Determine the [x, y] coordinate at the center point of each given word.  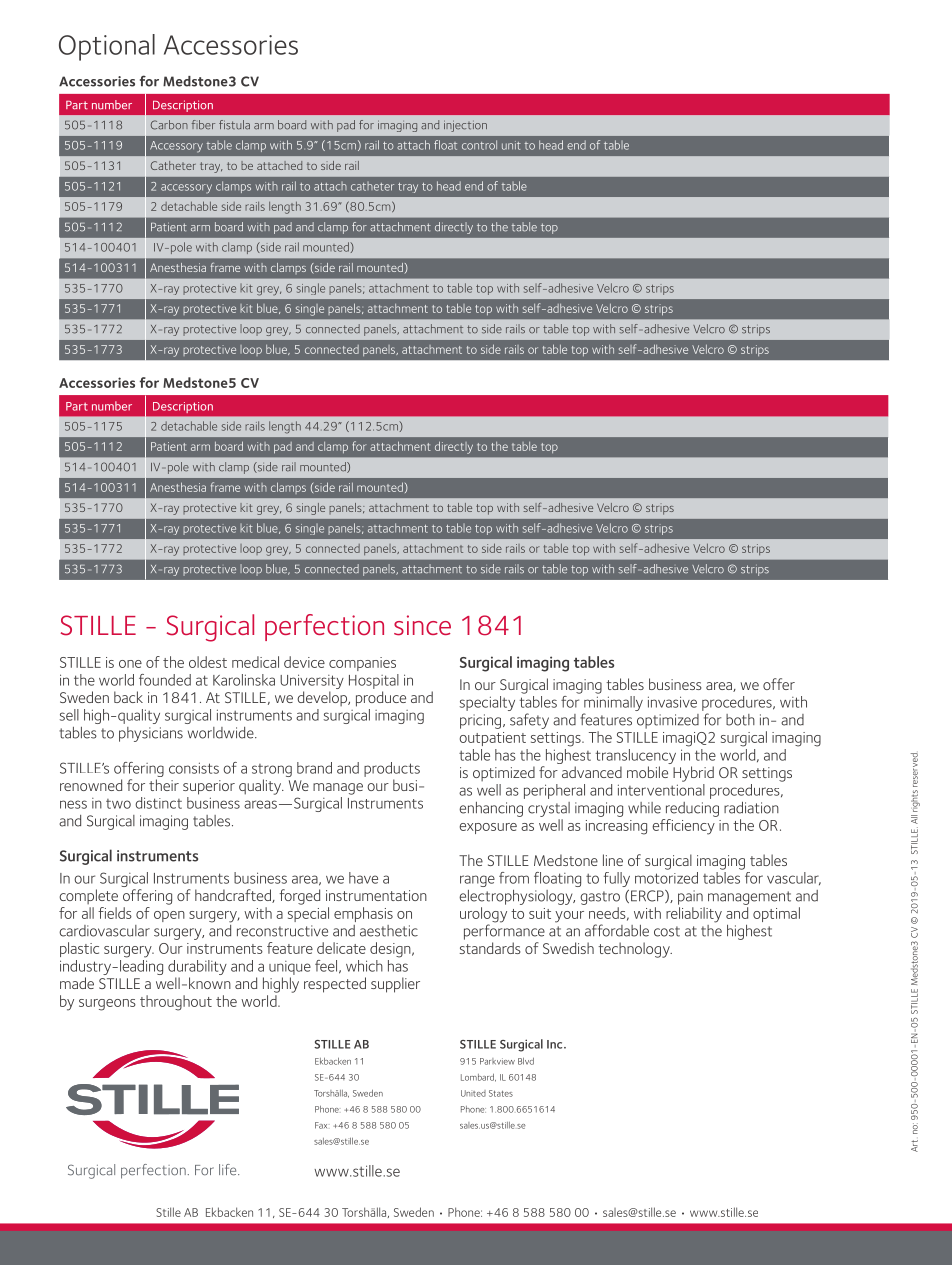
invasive [672, 702]
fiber [203, 125]
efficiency [683, 827]
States [501, 1093]
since [422, 625]
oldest [208, 662]
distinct [158, 803]
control [479, 145]
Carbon [169, 125]
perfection [324, 627]
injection [465, 126]
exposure [488, 828]
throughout [176, 1003]
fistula [234, 125]
